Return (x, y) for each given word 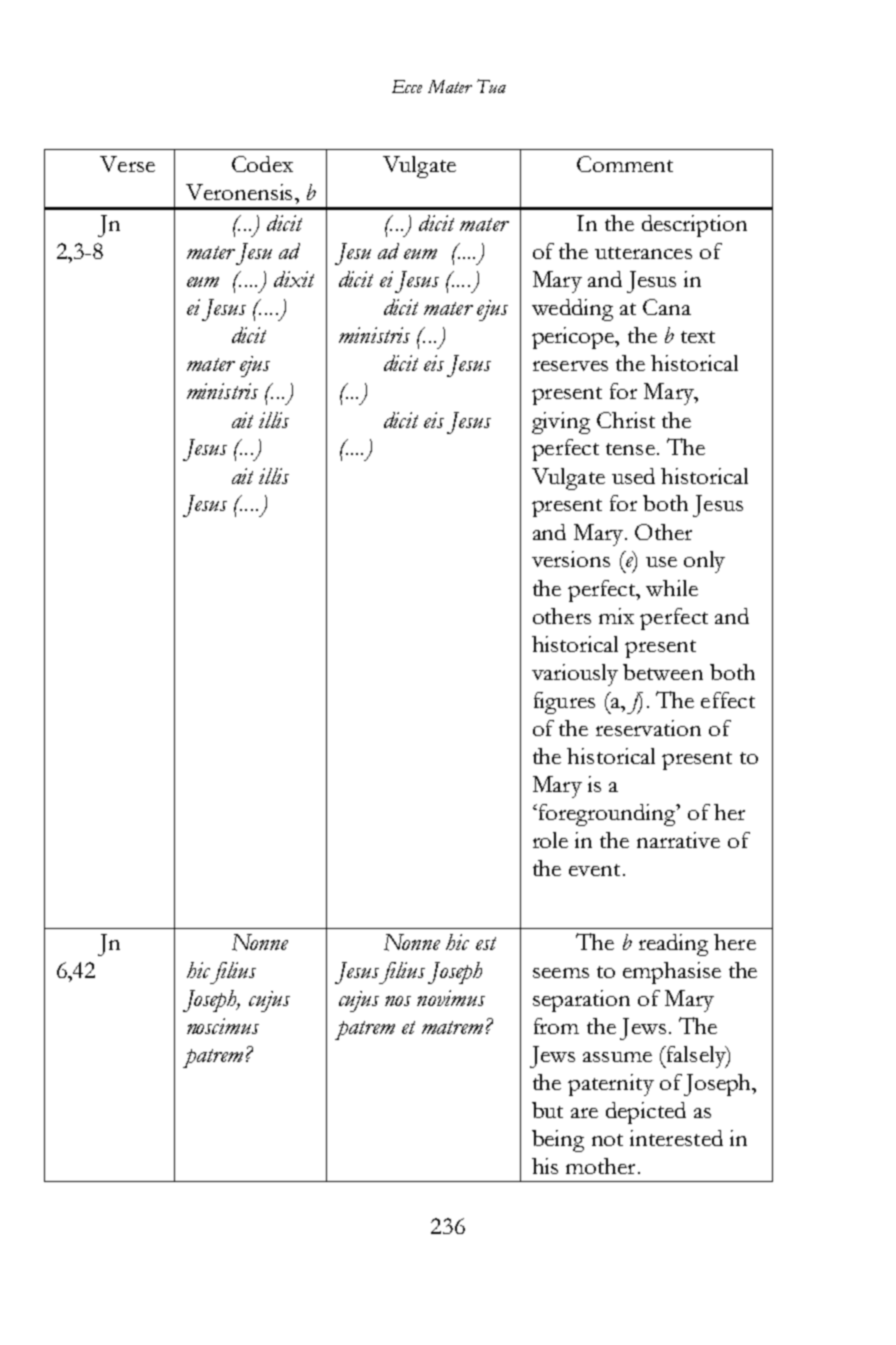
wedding (572, 310)
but (547, 1110)
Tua (491, 86)
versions (571, 559)
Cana (667, 307)
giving (561, 423)
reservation (648, 728)
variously (575, 675)
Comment (625, 164)
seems (561, 973)
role (550, 840)
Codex (262, 164)
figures (564, 703)
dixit (294, 279)
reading (673, 945)
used (633, 476)
